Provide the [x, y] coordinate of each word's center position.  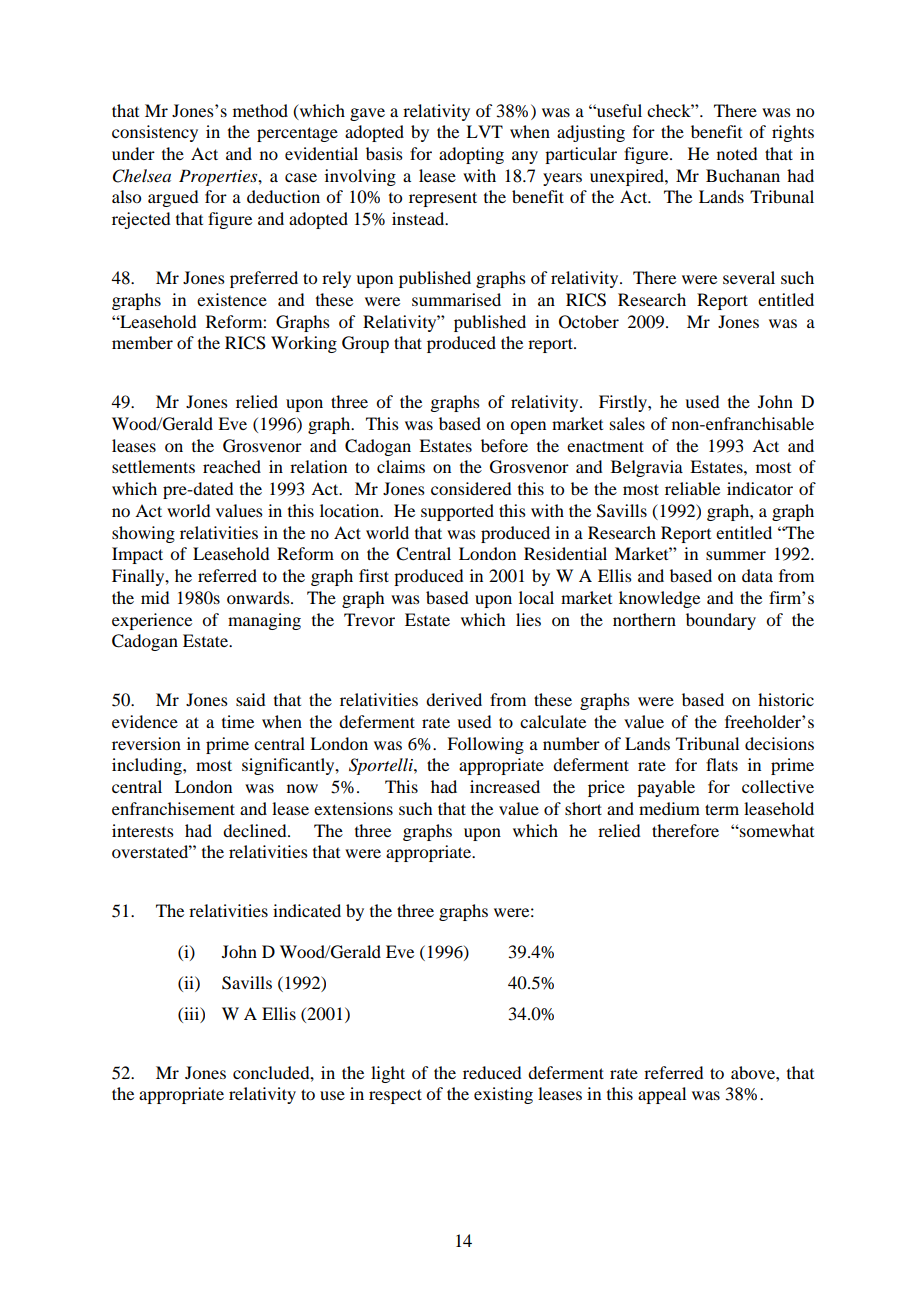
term [722, 809]
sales [627, 423]
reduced [492, 1072]
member [142, 342]
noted [737, 153]
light [388, 1074]
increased [505, 786]
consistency [155, 133]
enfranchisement [173, 808]
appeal [662, 1095]
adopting [471, 155]
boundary [721, 621]
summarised [456, 299]
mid [155, 597]
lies [528, 619]
